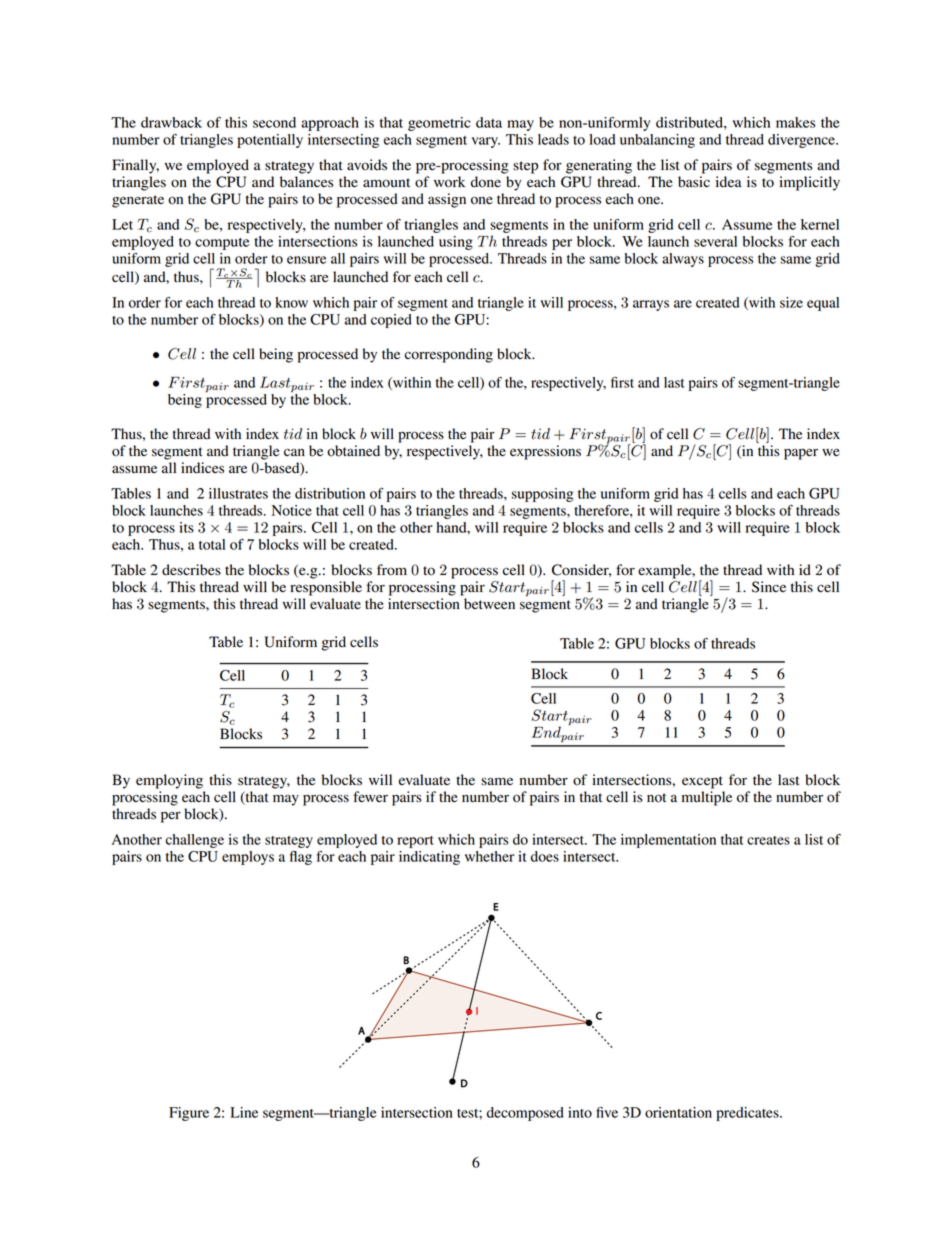  Describe the element at coordinates (486, 142) in the screenshot. I see `vary` at that location.
